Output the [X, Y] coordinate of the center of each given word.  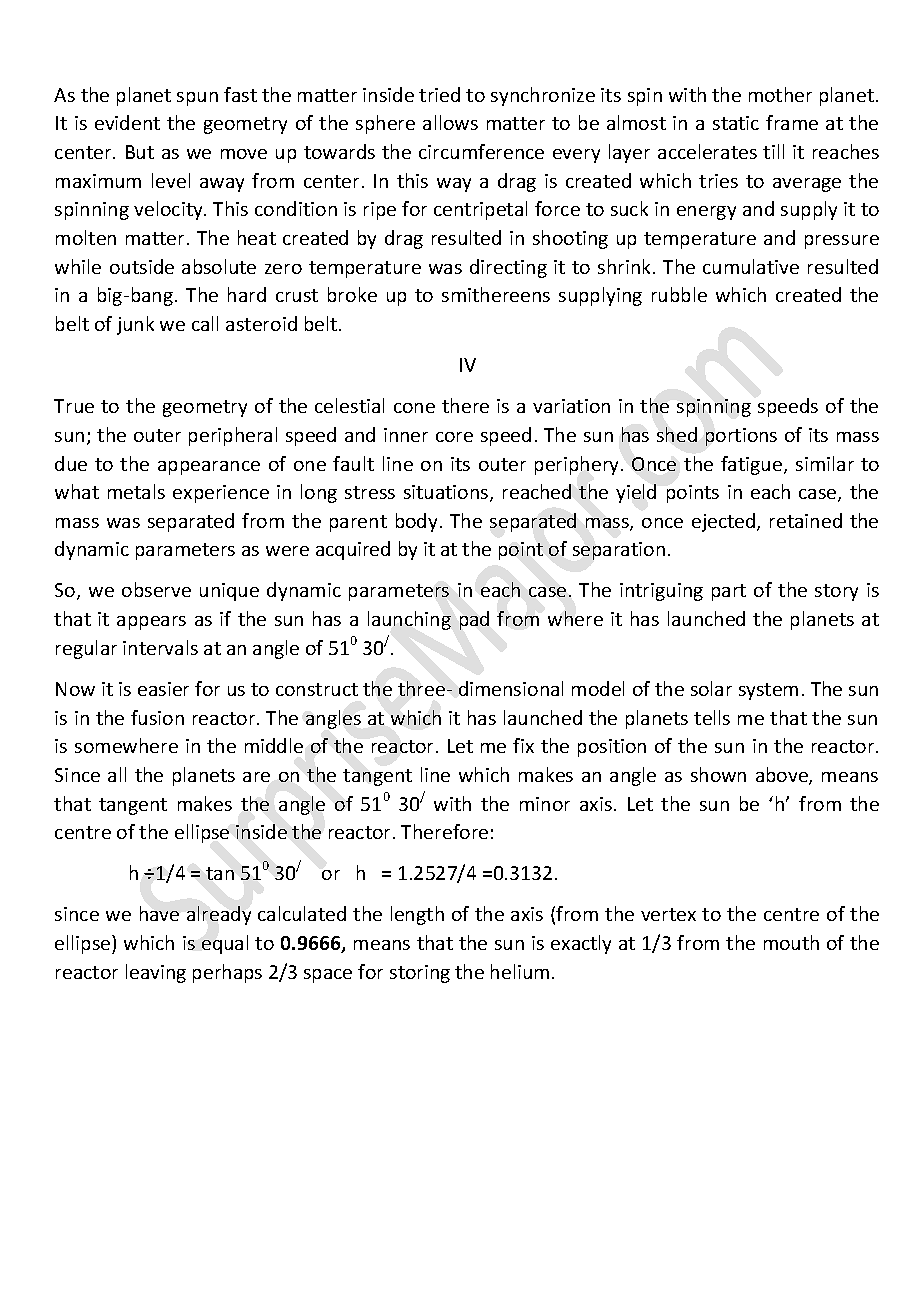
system [768, 691]
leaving [156, 973]
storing [420, 974]
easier [163, 689]
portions [741, 437]
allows [450, 122]
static [736, 123]
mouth [791, 942]
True [74, 406]
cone [414, 408]
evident [127, 122]
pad [474, 620]
